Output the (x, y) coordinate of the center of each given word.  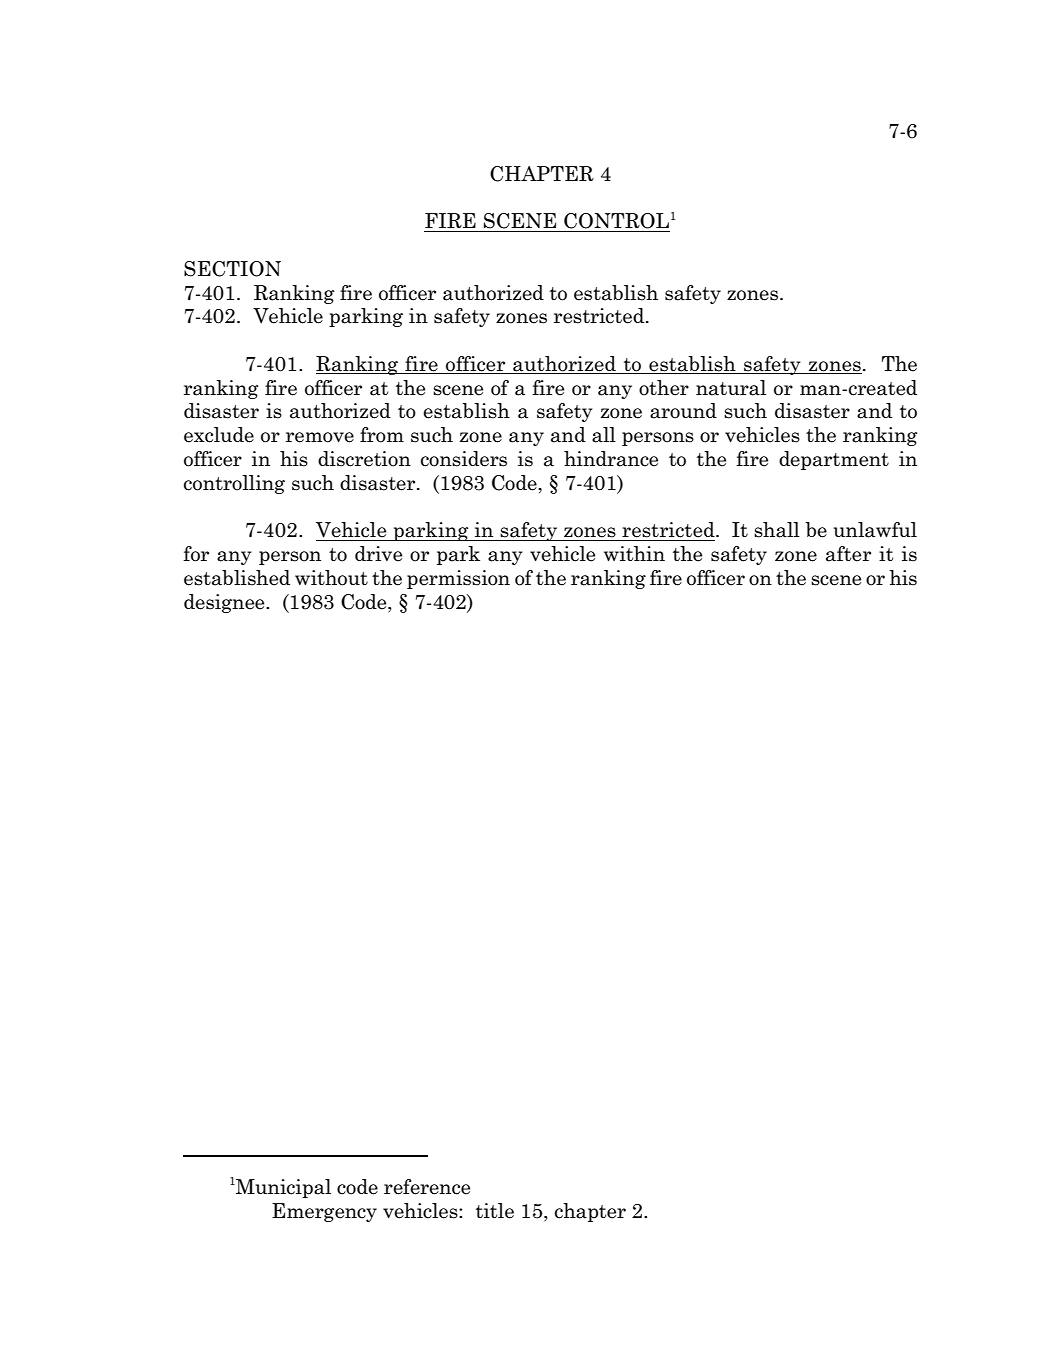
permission (458, 579)
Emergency (324, 1212)
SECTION (232, 269)
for (196, 554)
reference (427, 1187)
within (634, 553)
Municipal (282, 1188)
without (331, 578)
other (664, 388)
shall (777, 530)
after (848, 554)
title (495, 1211)
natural (731, 388)
